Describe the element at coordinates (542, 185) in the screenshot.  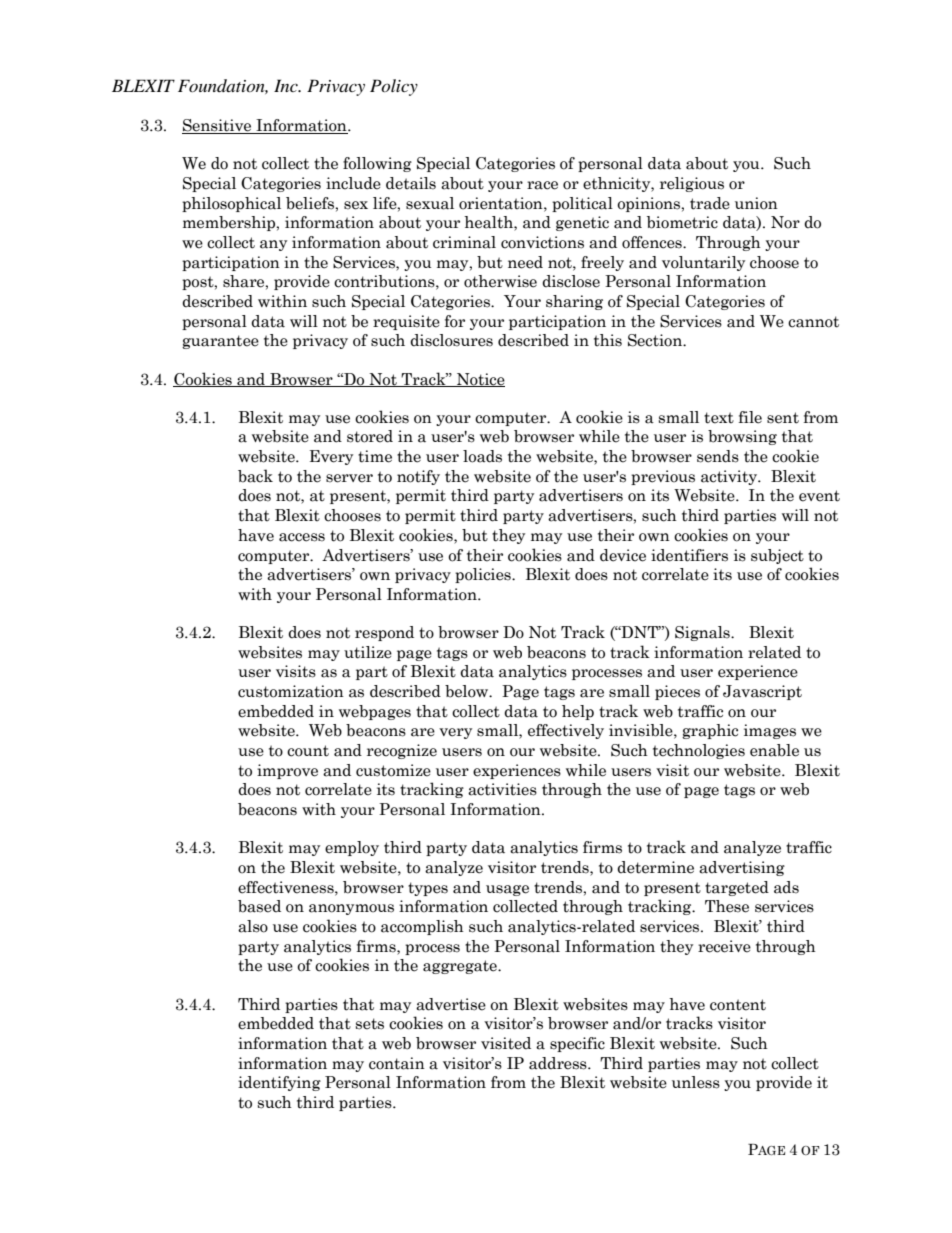
I see `race` at that location.
